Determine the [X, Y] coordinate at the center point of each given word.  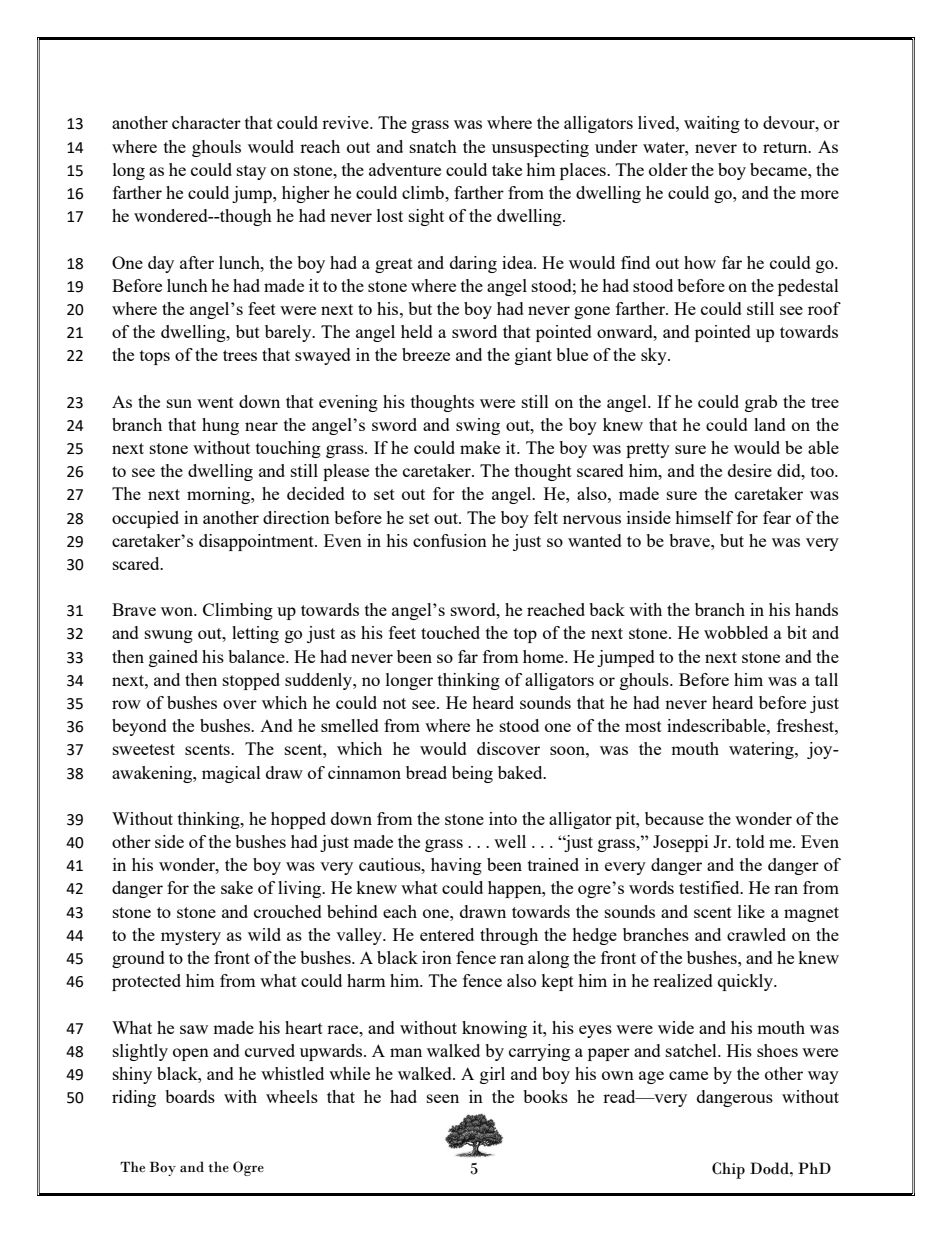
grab [761, 403]
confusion [450, 540]
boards [190, 1096]
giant [533, 356]
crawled [756, 934]
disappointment [257, 542]
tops [155, 357]
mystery [191, 937]
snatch [433, 146]
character [206, 122]
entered [447, 934]
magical [231, 774]
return [786, 147]
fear [777, 517]
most [643, 726]
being [472, 774]
